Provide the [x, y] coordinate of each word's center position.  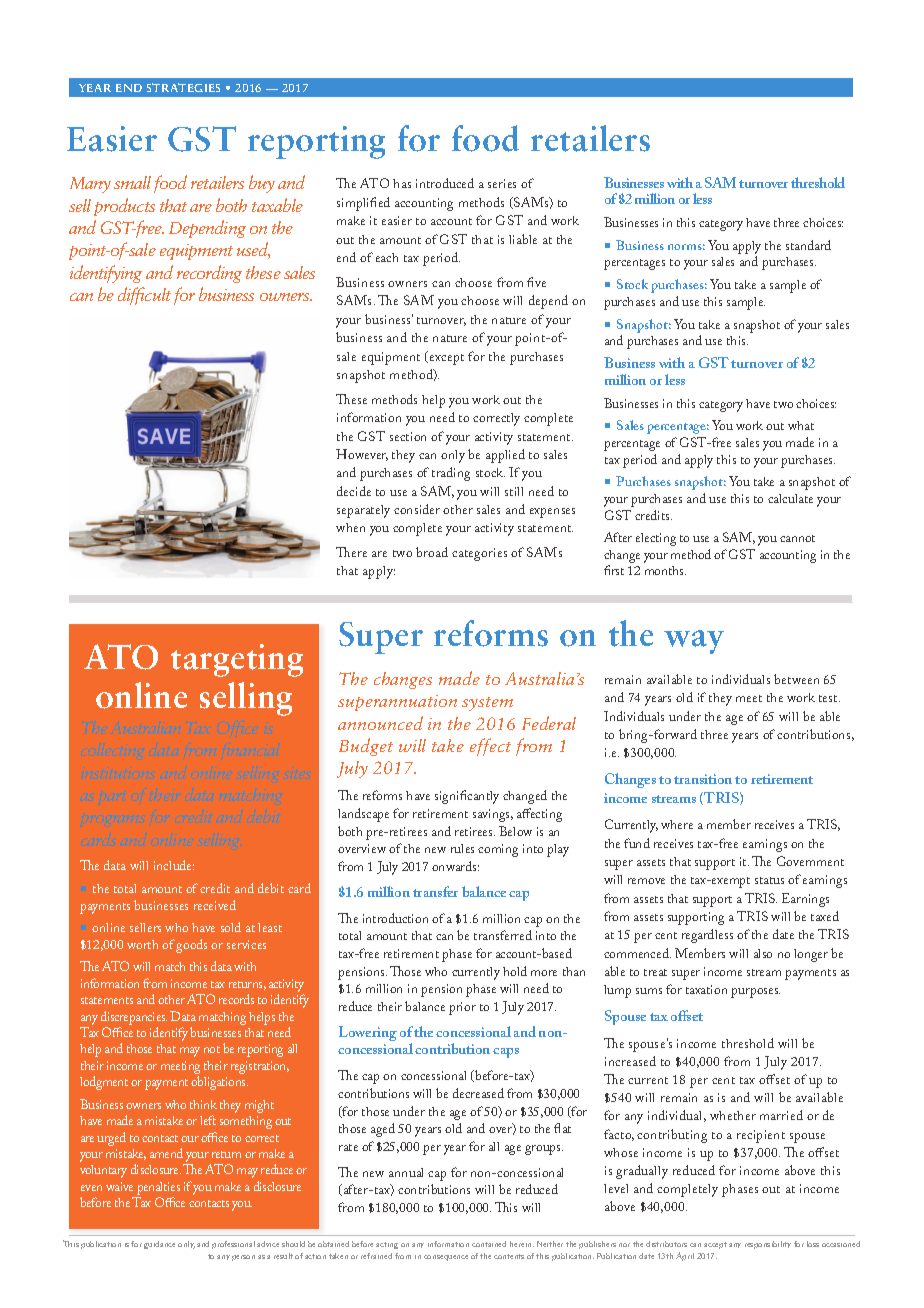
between [796, 679]
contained [489, 1244]
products [124, 207]
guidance [159, 1245]
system [487, 704]
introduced [445, 183]
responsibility [768, 1245]
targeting [237, 660]
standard [808, 245]
